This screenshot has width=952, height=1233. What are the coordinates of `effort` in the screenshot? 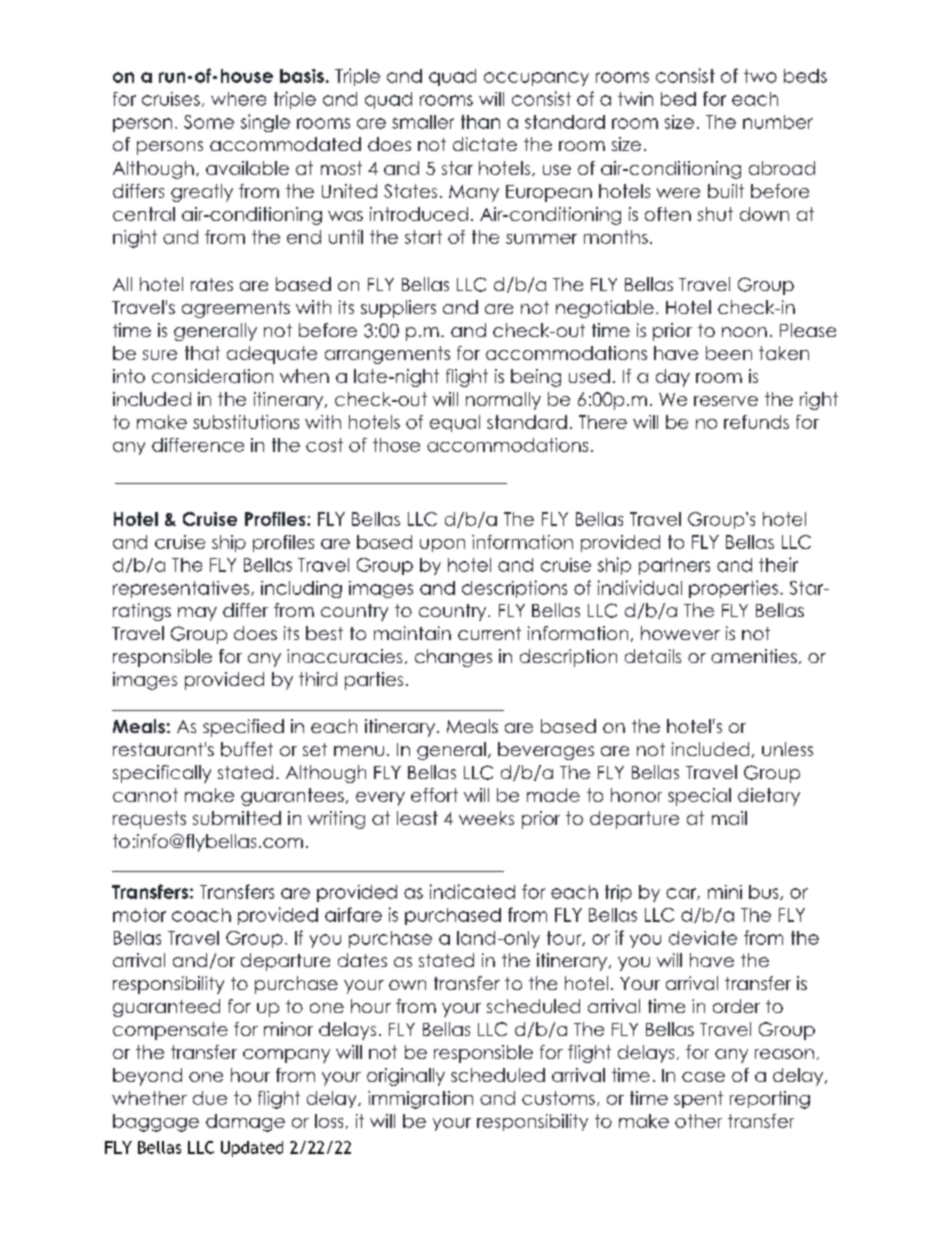 It's located at (434, 795).
